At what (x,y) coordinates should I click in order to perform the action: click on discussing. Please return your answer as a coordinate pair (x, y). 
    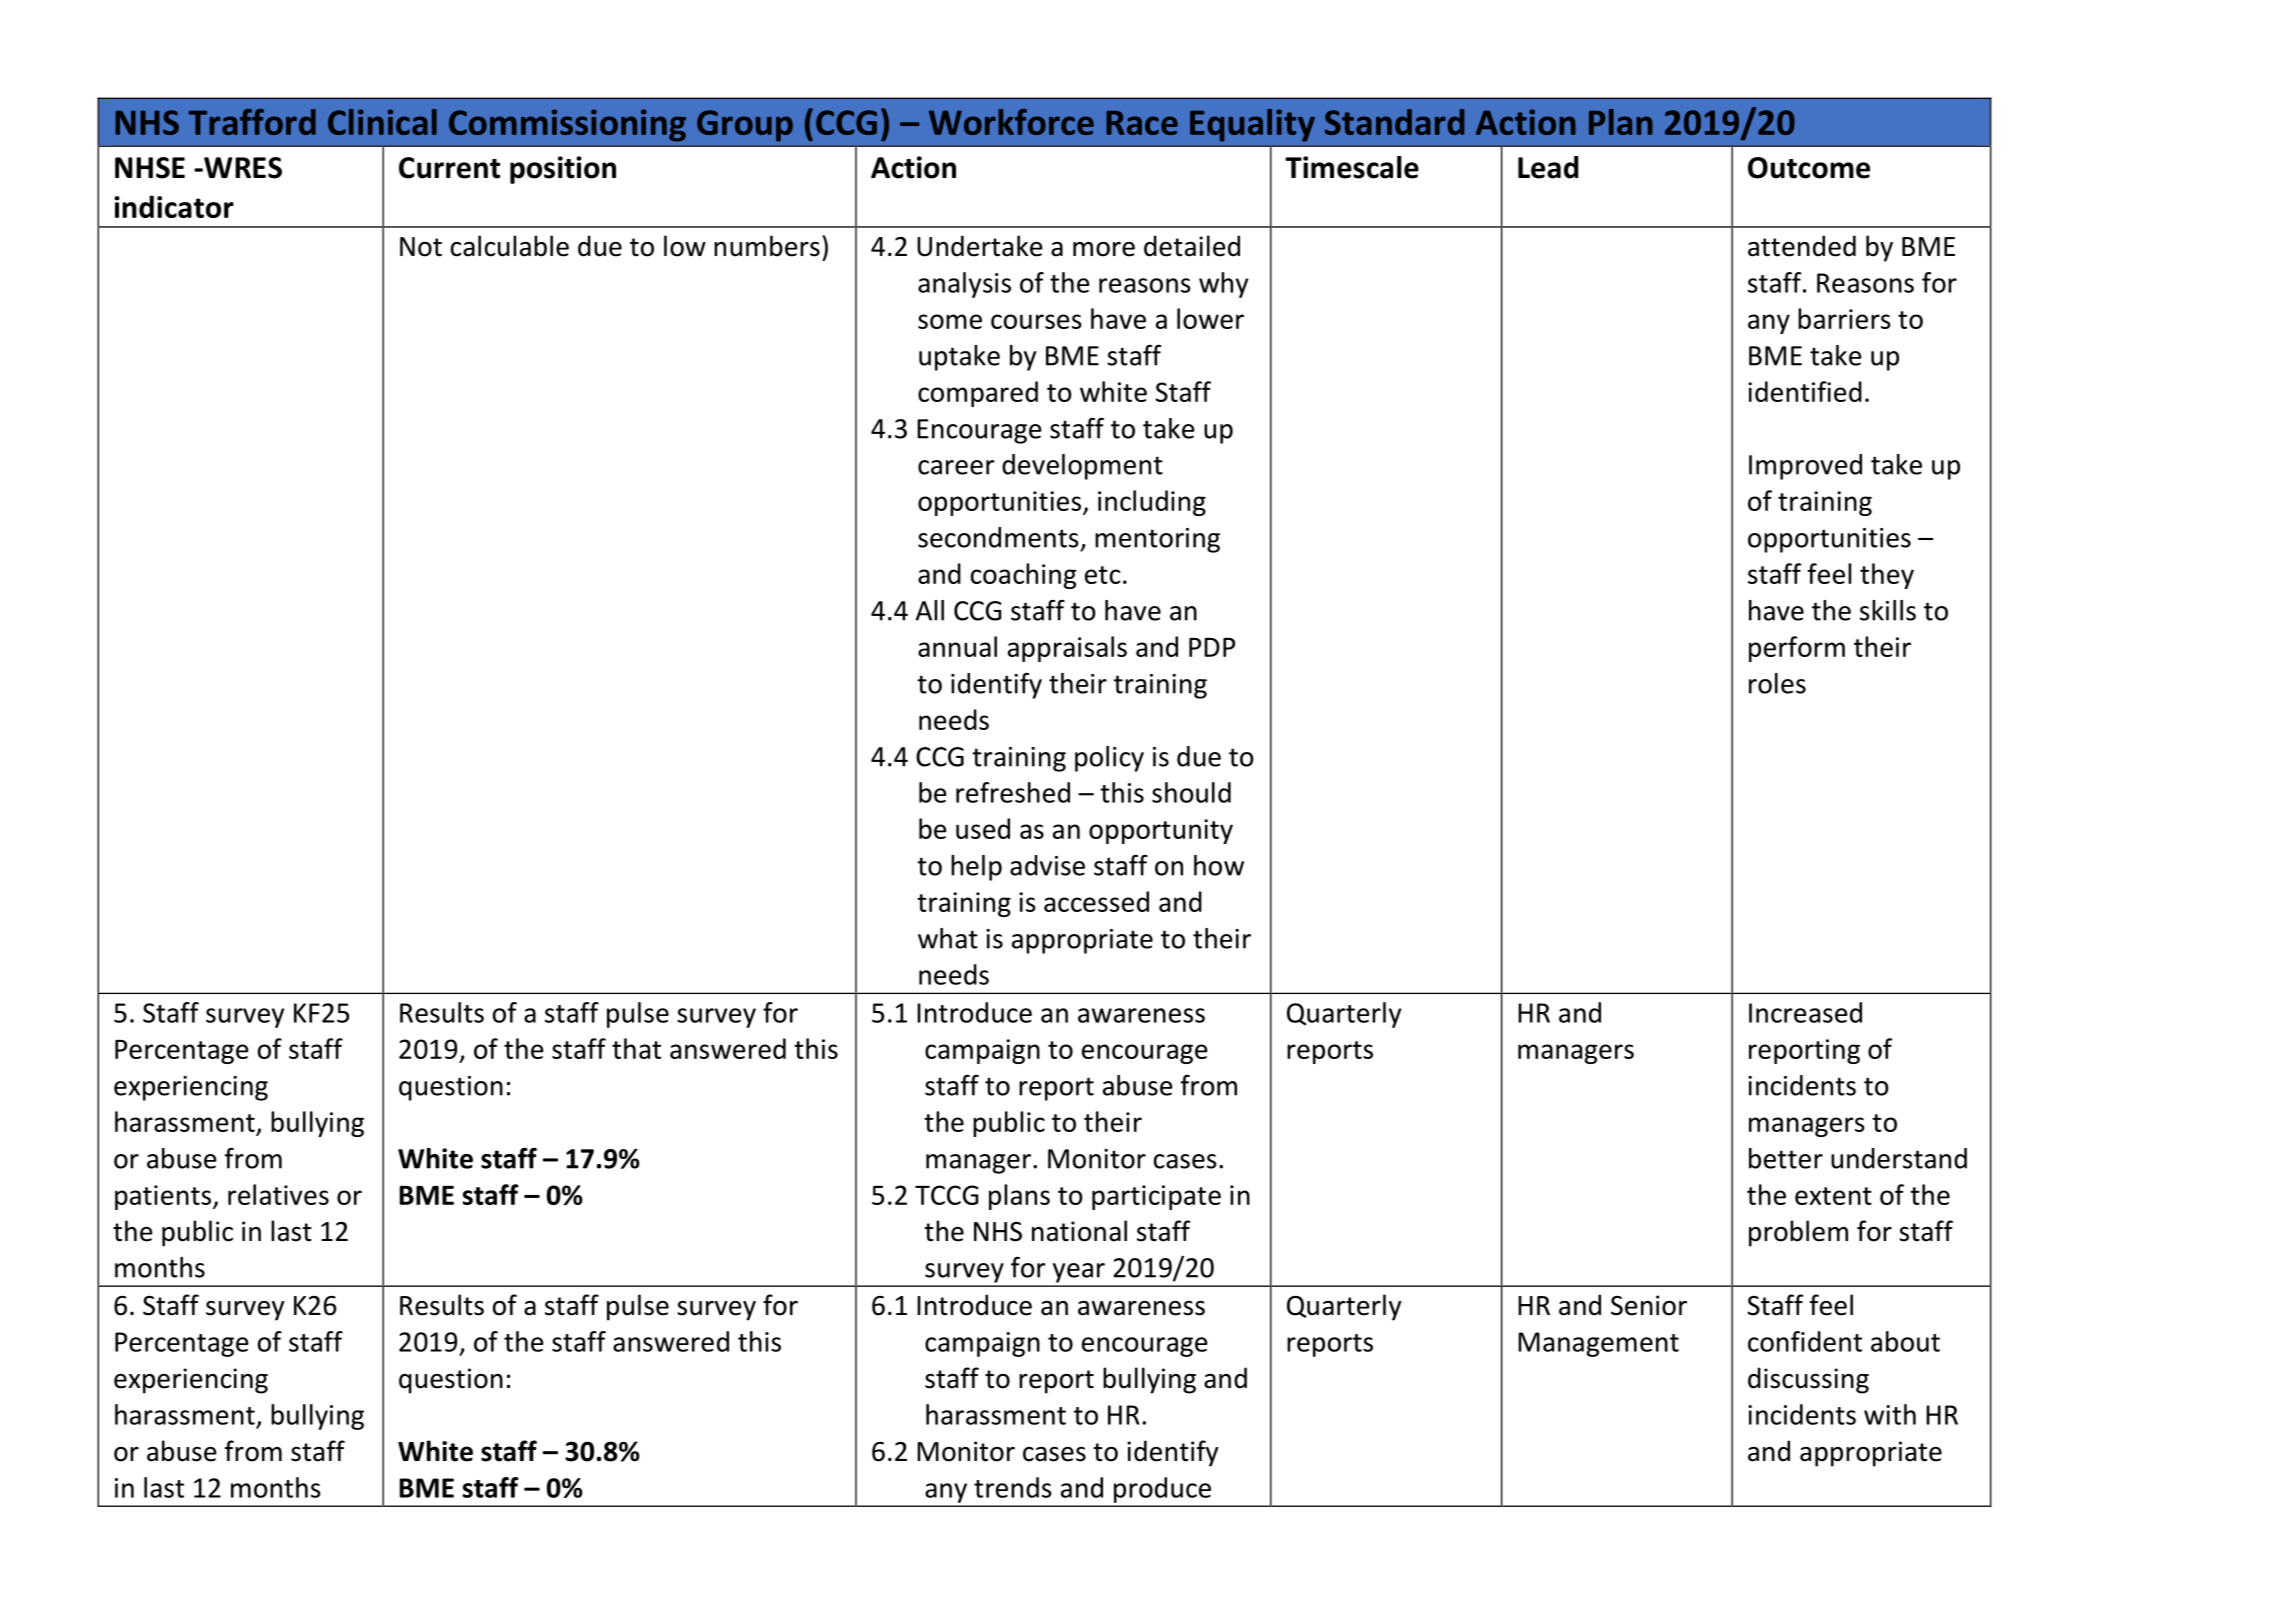
    Looking at the image, I should click on (1808, 1380).
